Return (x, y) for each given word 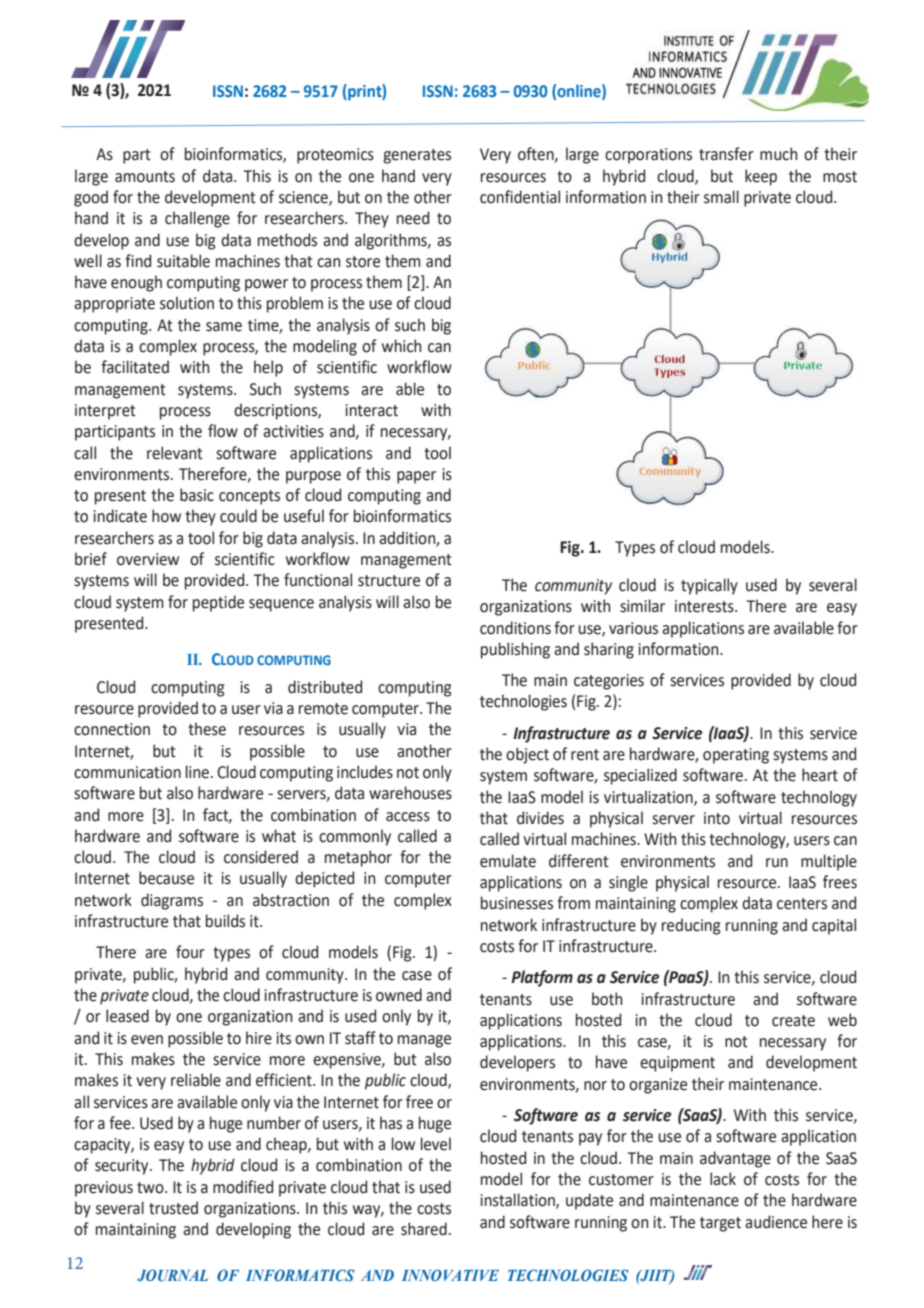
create (793, 1021)
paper (416, 477)
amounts (145, 177)
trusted (173, 1208)
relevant (175, 453)
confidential (520, 197)
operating (736, 756)
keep (761, 177)
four (190, 952)
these (207, 729)
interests (705, 606)
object (527, 755)
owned (399, 995)
